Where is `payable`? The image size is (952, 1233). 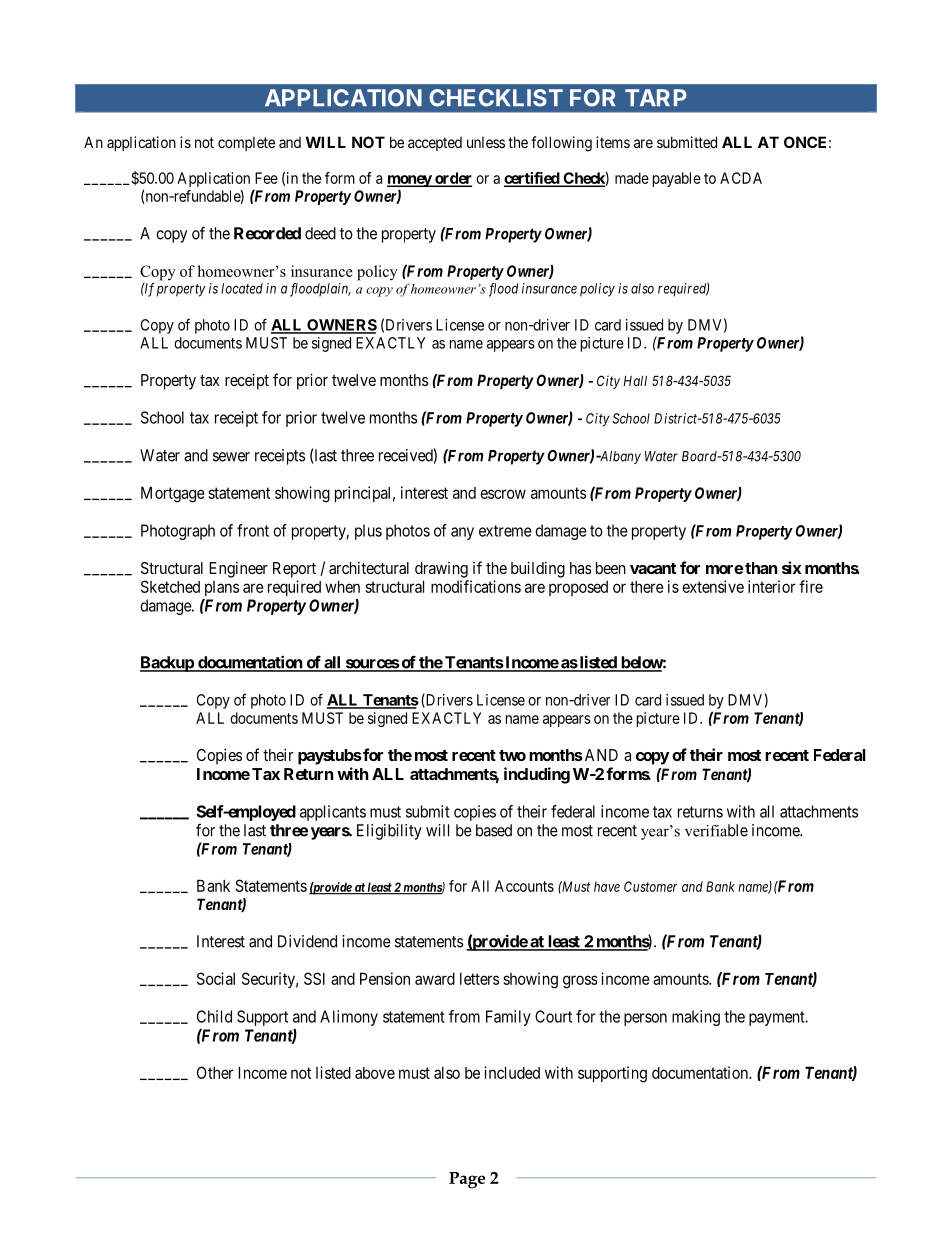
payable is located at coordinates (677, 179).
